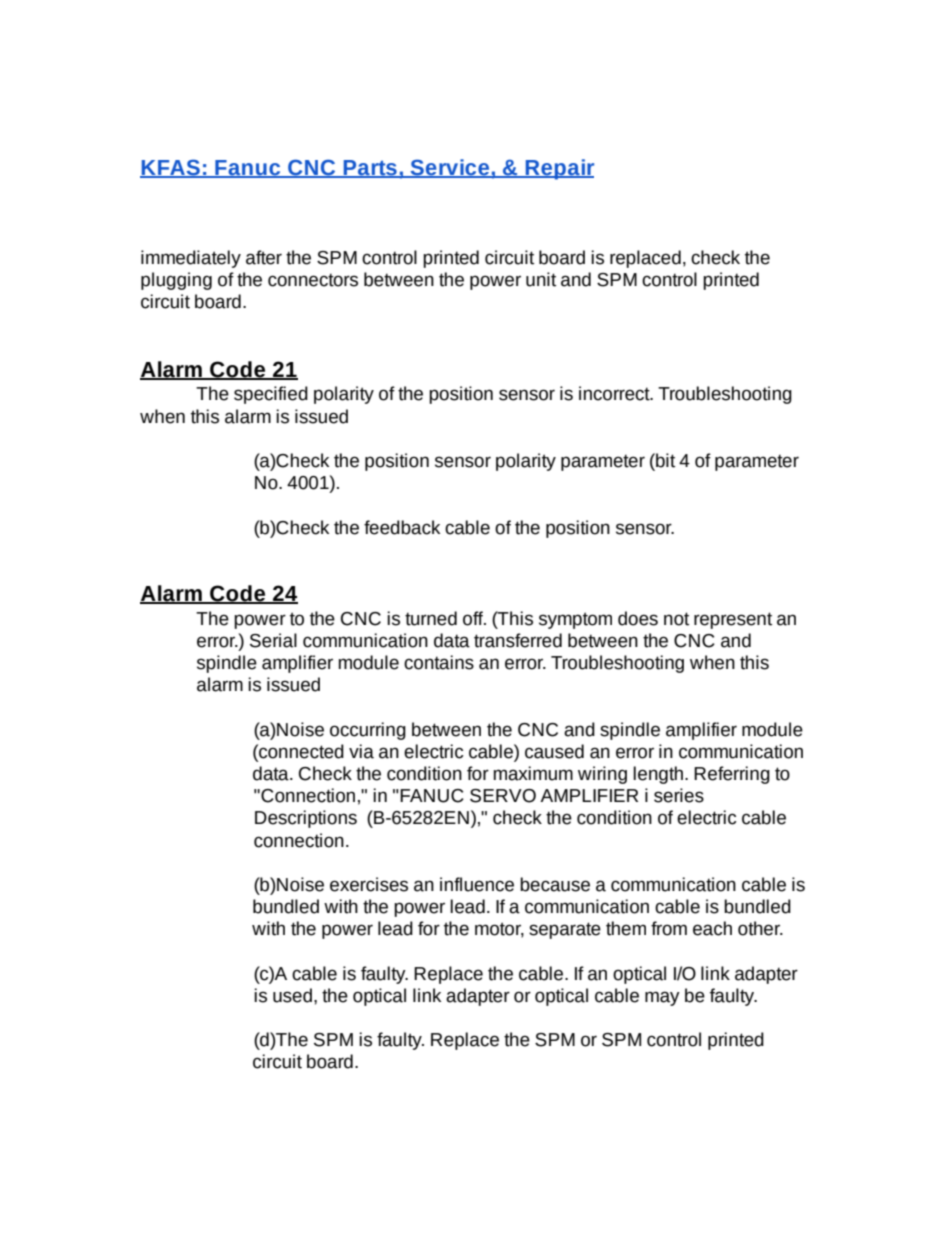 The image size is (952, 1233). Describe the element at coordinates (676, 619) in the screenshot. I see `not` at that location.
